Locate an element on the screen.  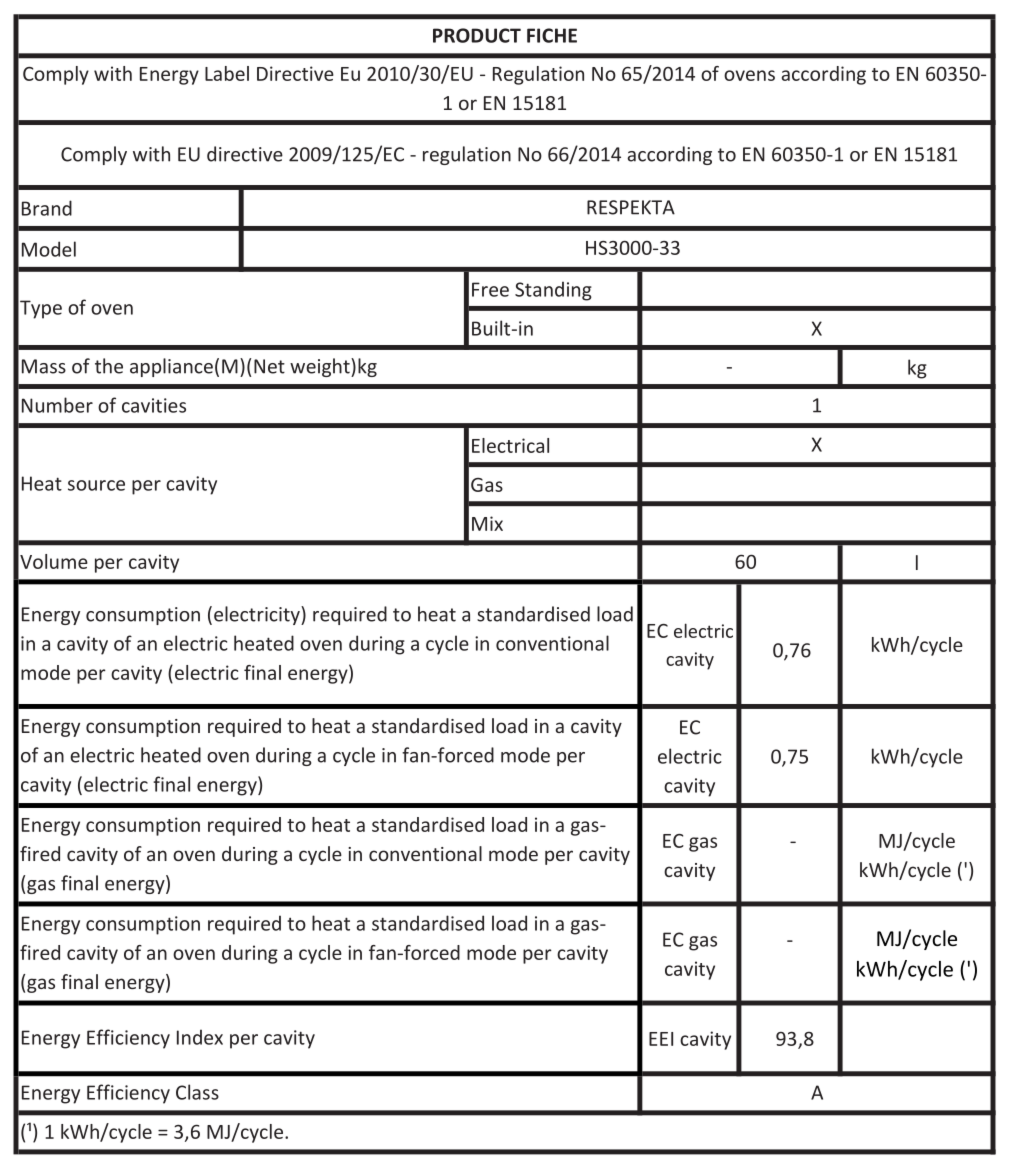
PRODUCT is located at coordinates (477, 35).
